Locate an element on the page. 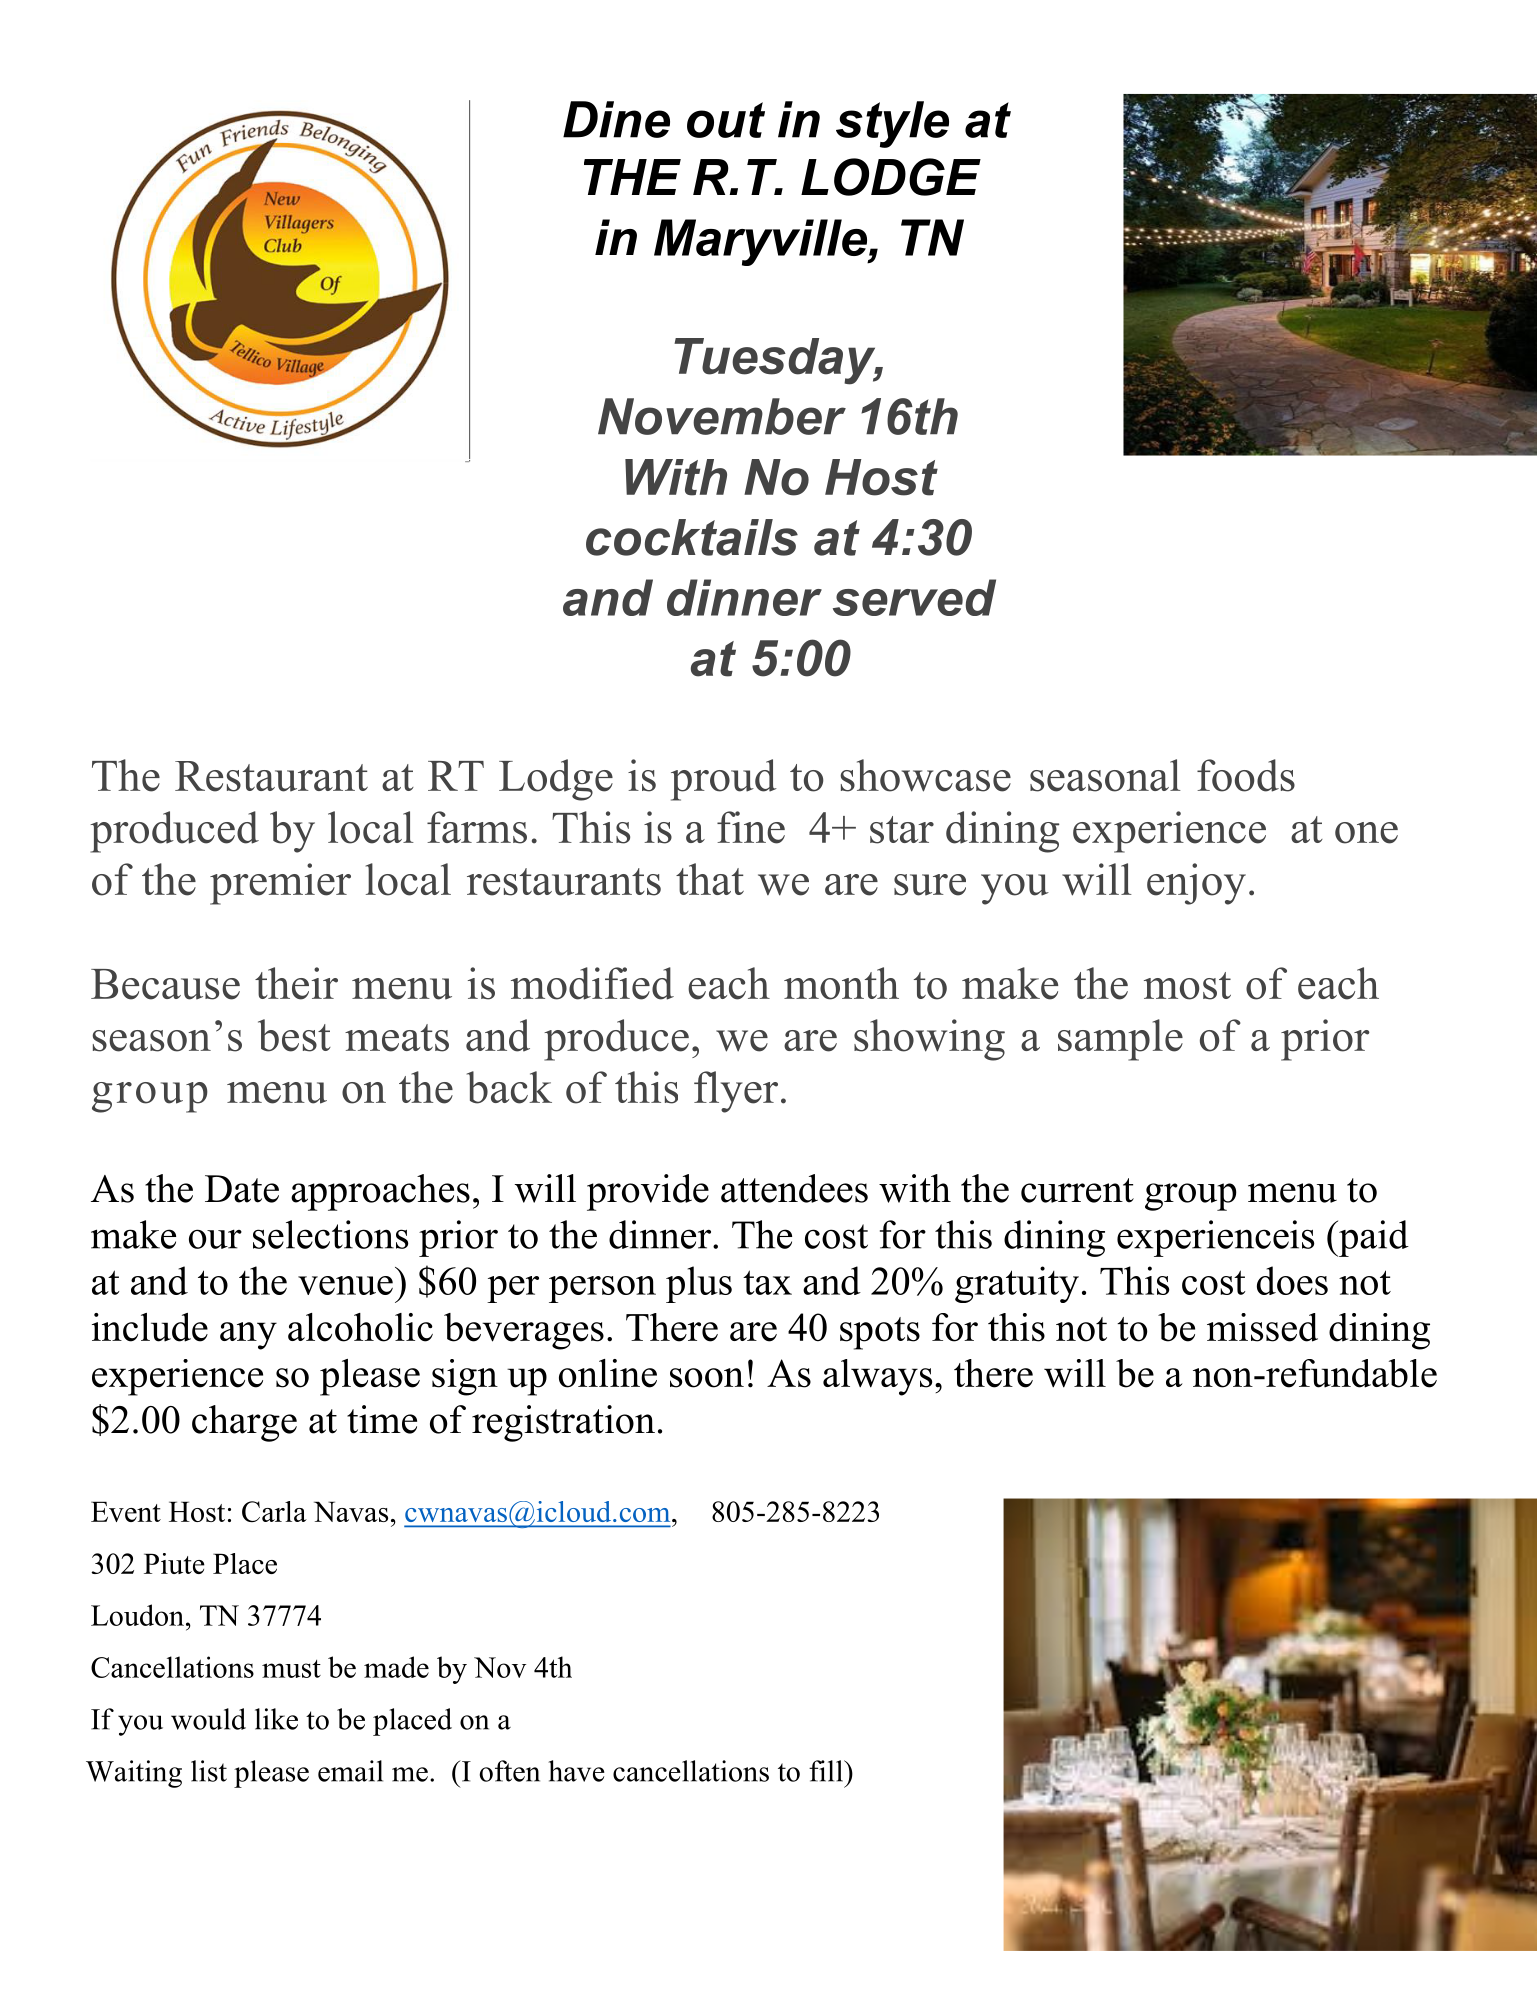  their is located at coordinates (296, 983).
